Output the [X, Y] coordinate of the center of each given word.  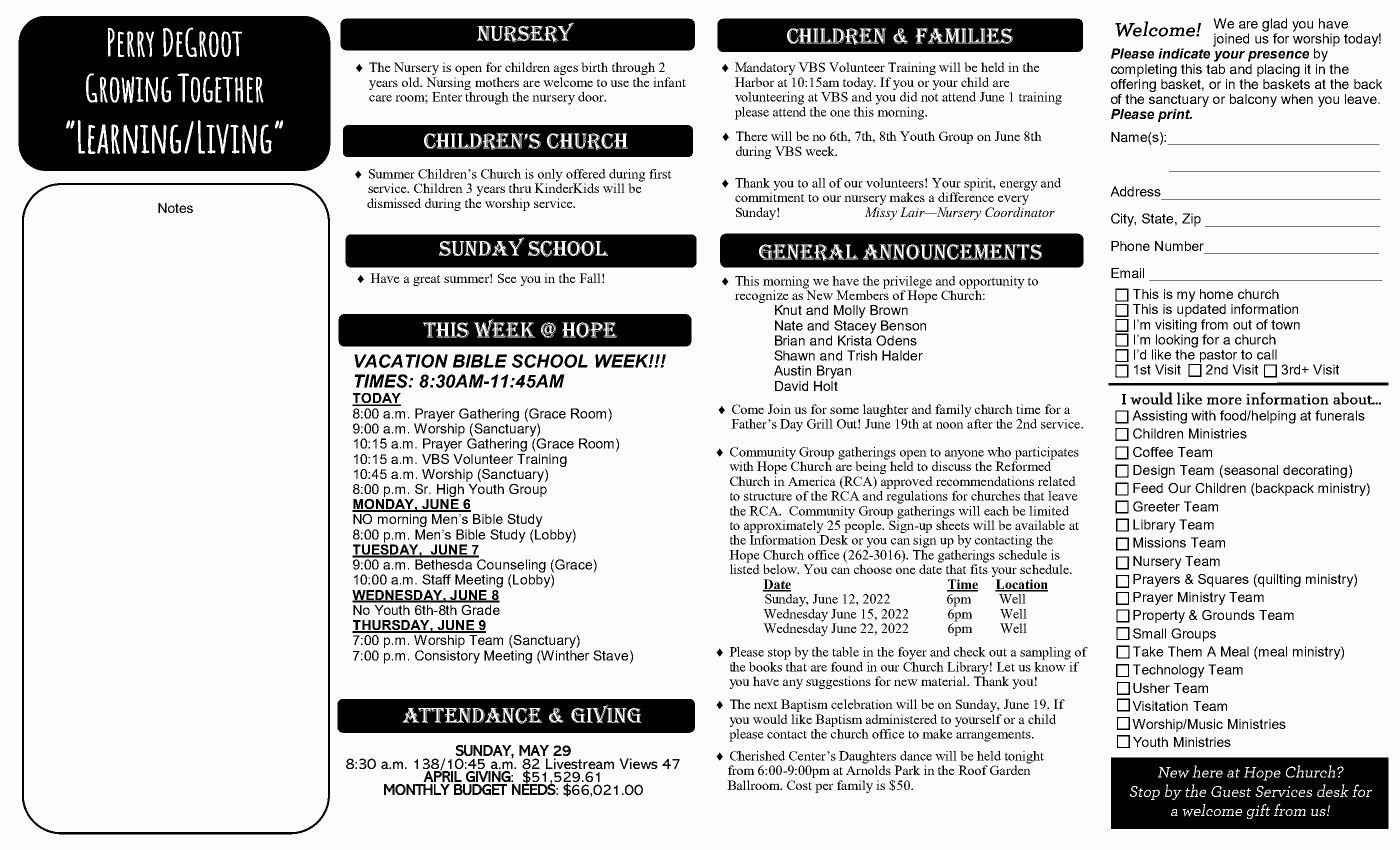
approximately [784, 526]
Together [220, 88]
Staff [436, 579]
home [1216, 294]
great [427, 280]
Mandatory [765, 68]
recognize [762, 298]
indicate [1184, 53]
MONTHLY [417, 789]
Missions [1159, 542]
